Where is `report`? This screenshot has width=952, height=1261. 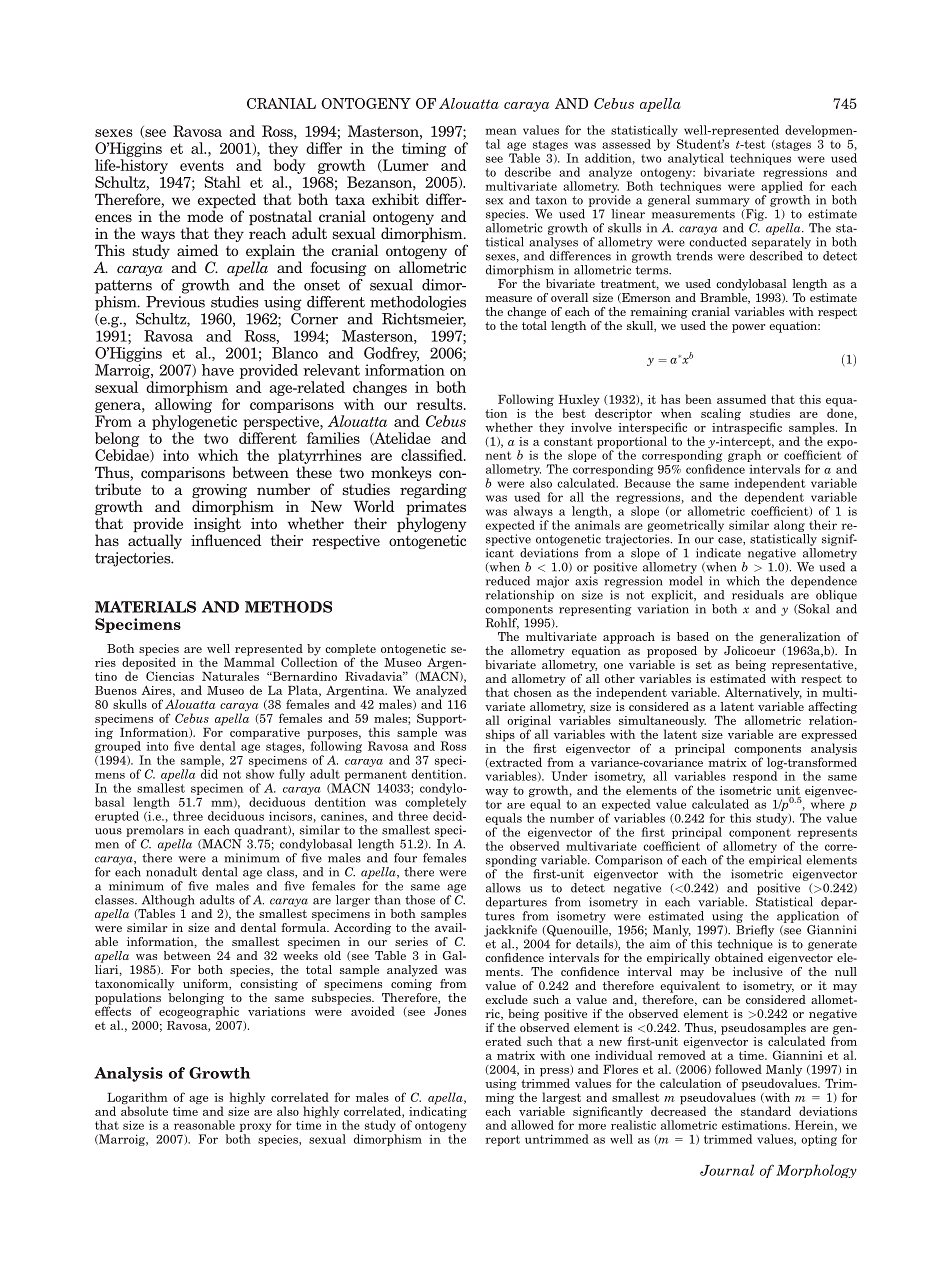 report is located at coordinates (503, 1140).
